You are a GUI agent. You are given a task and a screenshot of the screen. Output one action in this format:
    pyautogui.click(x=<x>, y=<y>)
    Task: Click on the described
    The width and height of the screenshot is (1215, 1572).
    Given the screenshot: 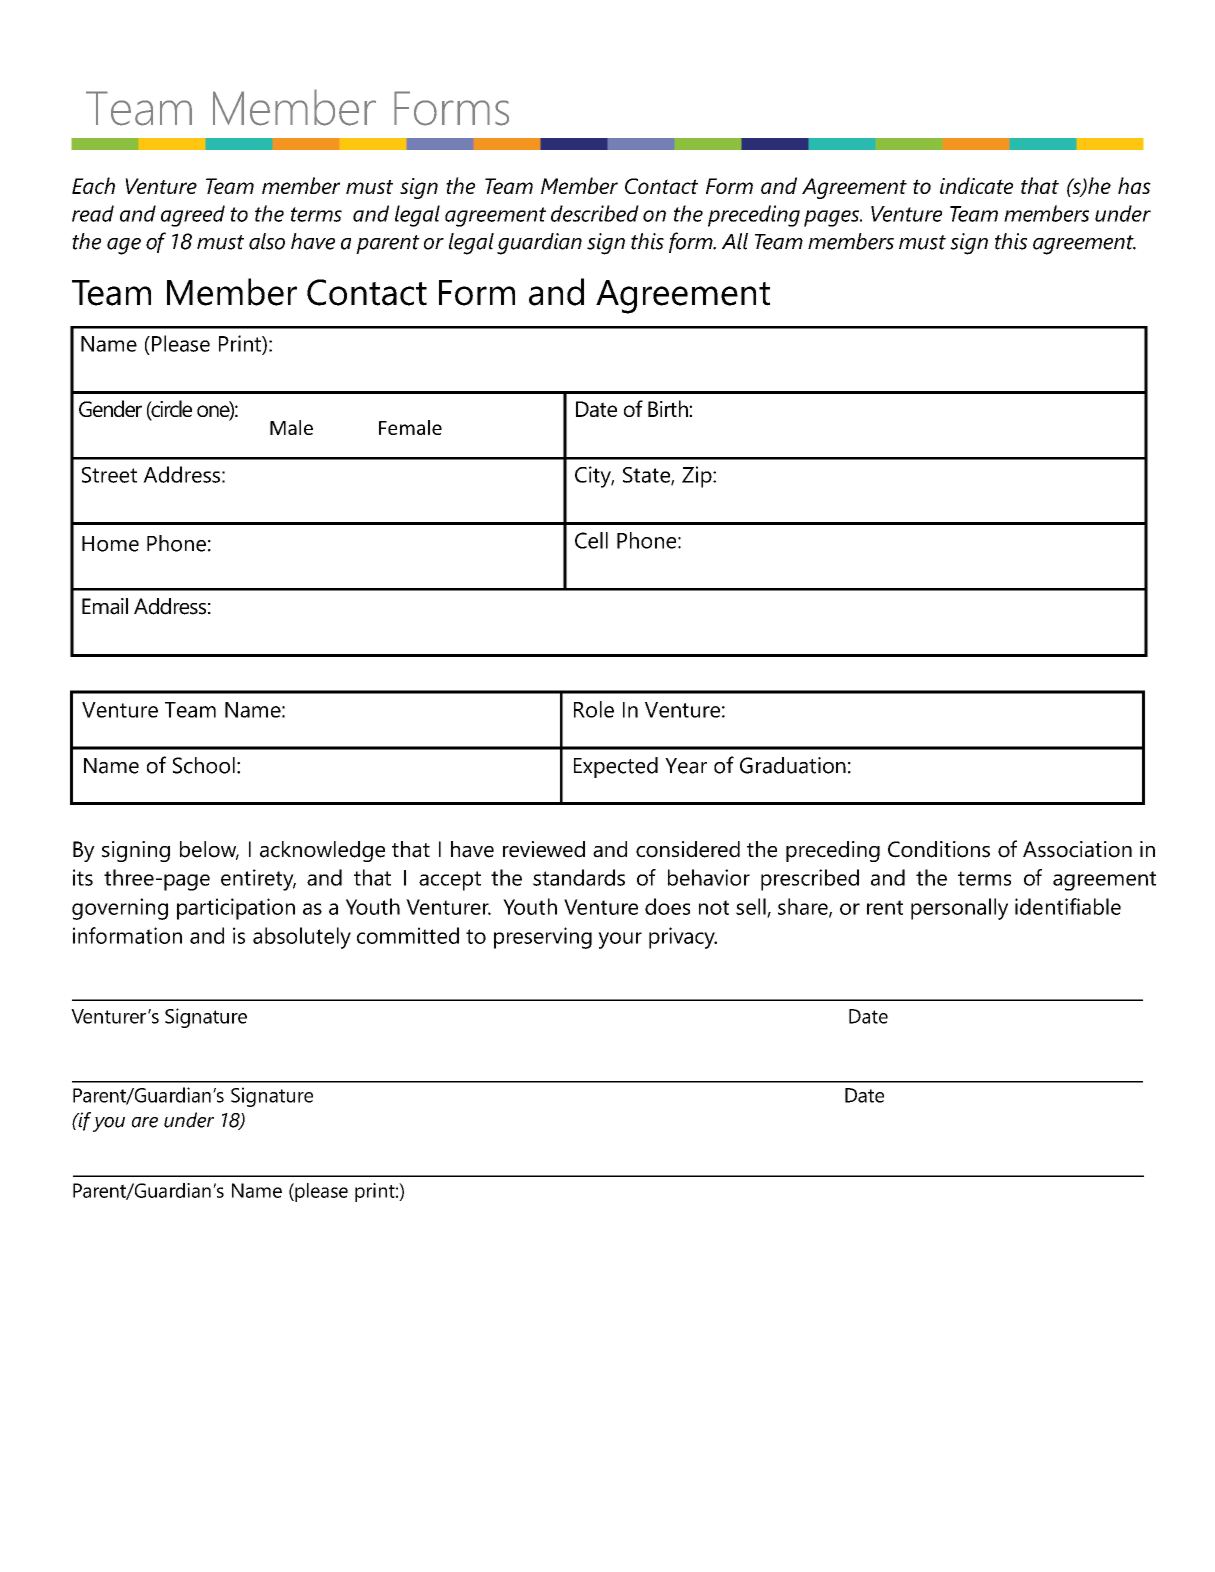 What is the action you would take?
    pyautogui.click(x=595, y=213)
